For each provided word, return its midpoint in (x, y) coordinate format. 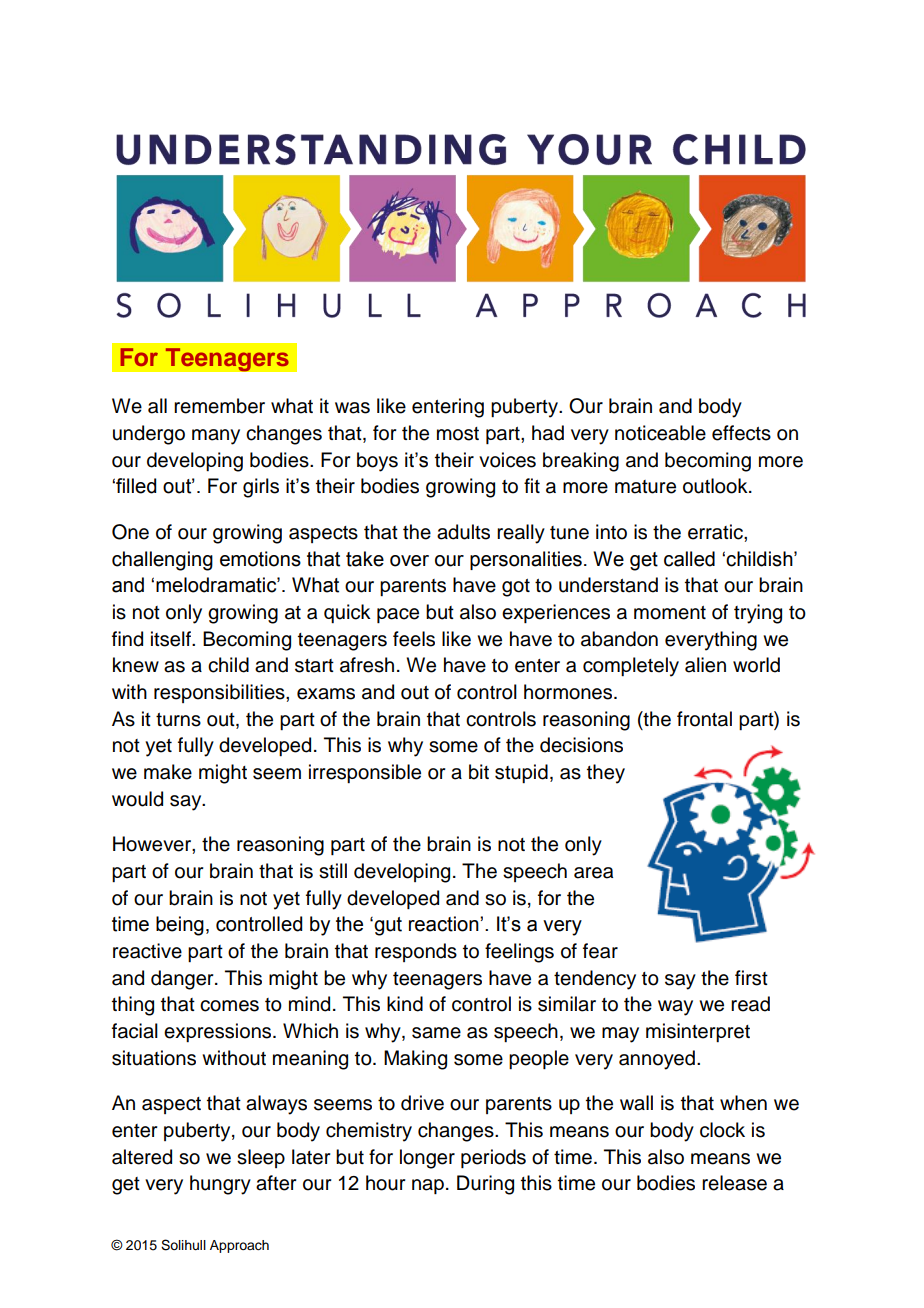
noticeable (660, 433)
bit (479, 772)
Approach (239, 1246)
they (606, 774)
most (458, 434)
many (216, 437)
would (137, 799)
